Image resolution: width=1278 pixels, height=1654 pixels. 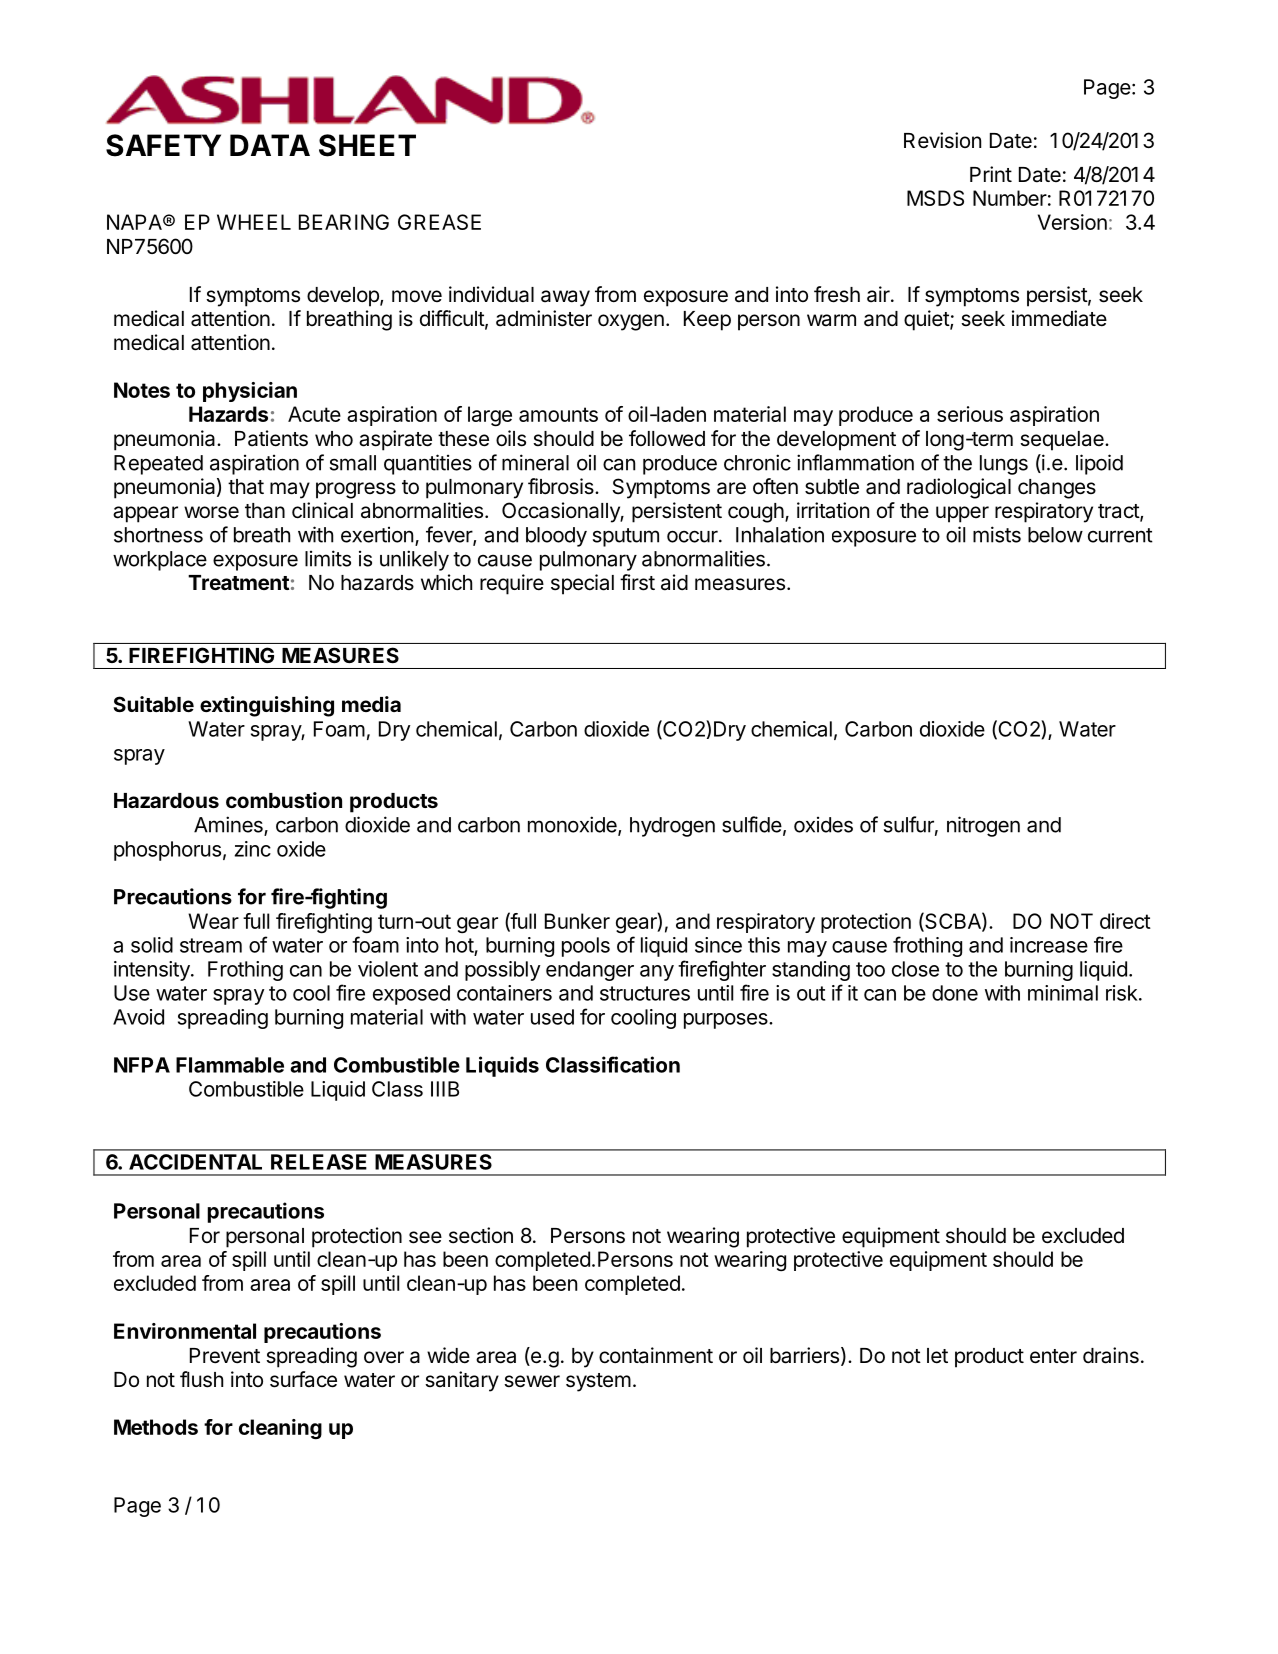 I want to click on enter, so click(x=1053, y=1356).
